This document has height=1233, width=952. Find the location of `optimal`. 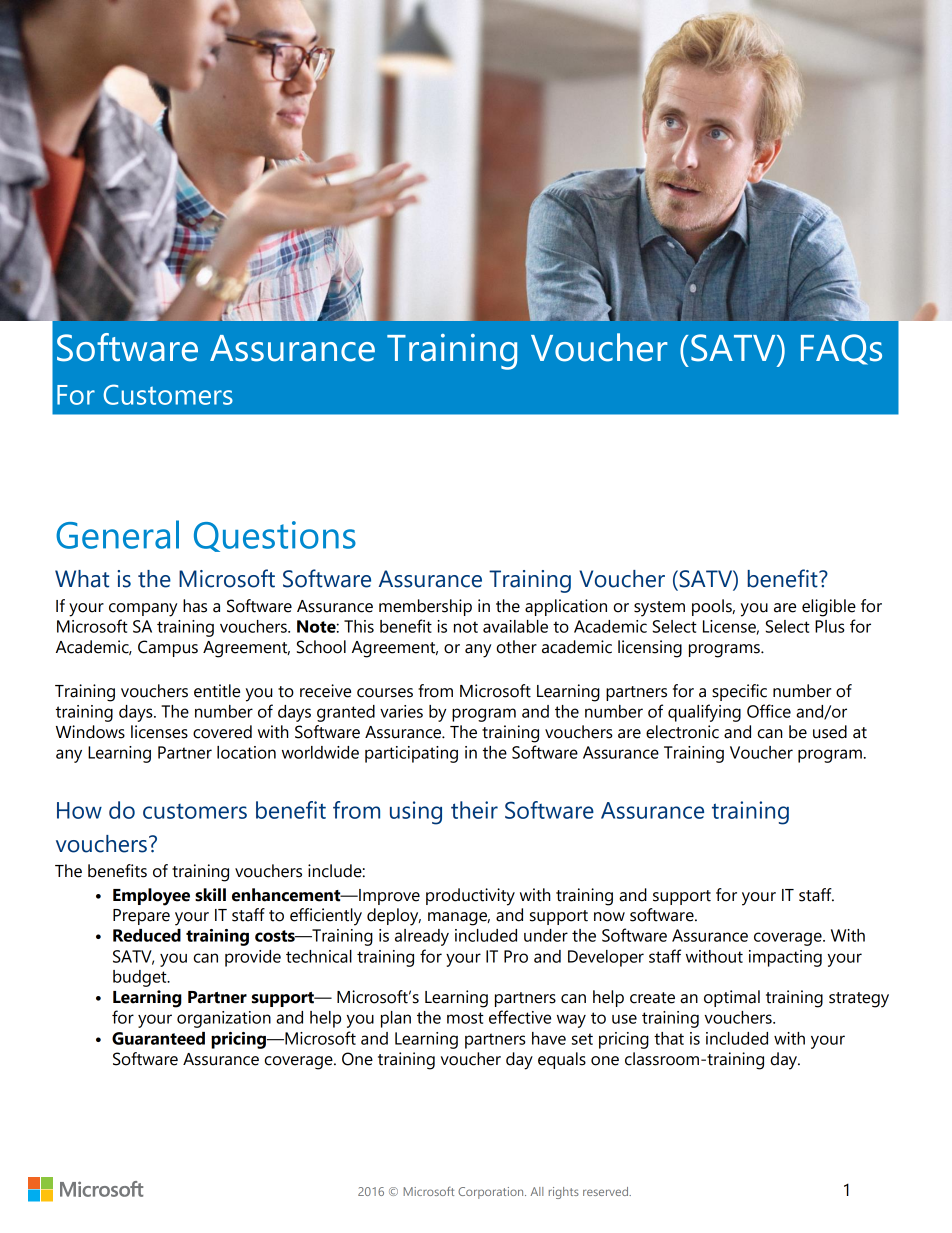

optimal is located at coordinates (732, 998).
